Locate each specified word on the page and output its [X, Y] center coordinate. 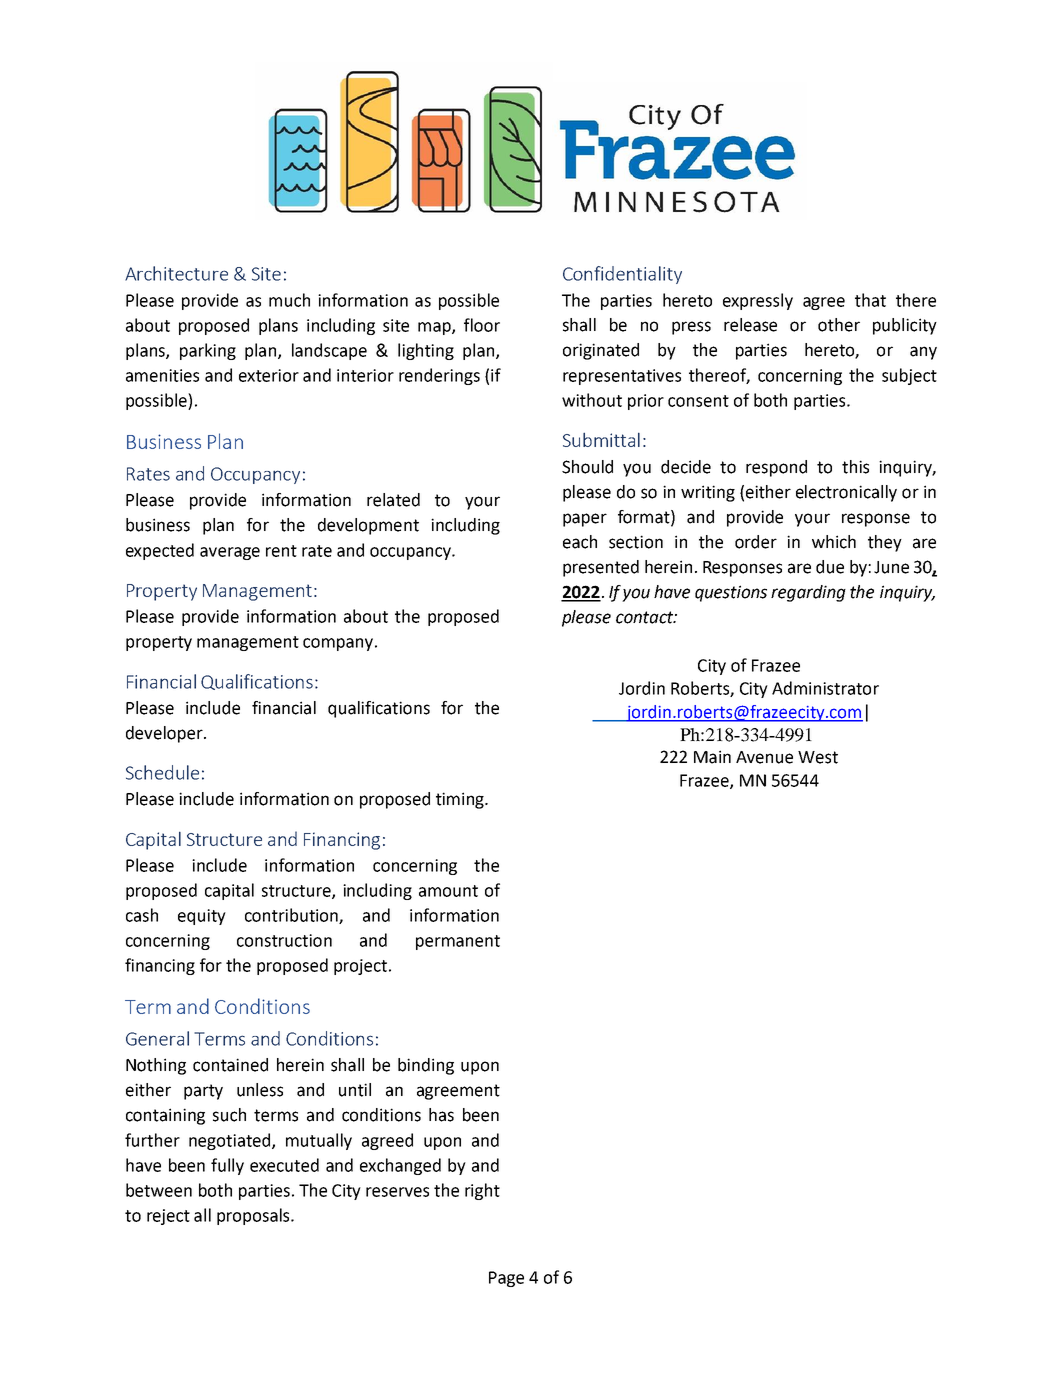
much [289, 300]
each [580, 542]
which [834, 542]
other [839, 325]
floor [482, 325]
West [818, 757]
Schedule [162, 772]
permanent [458, 942]
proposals [254, 1216]
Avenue [764, 757]
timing [461, 800]
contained [230, 1065]
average [230, 553]
